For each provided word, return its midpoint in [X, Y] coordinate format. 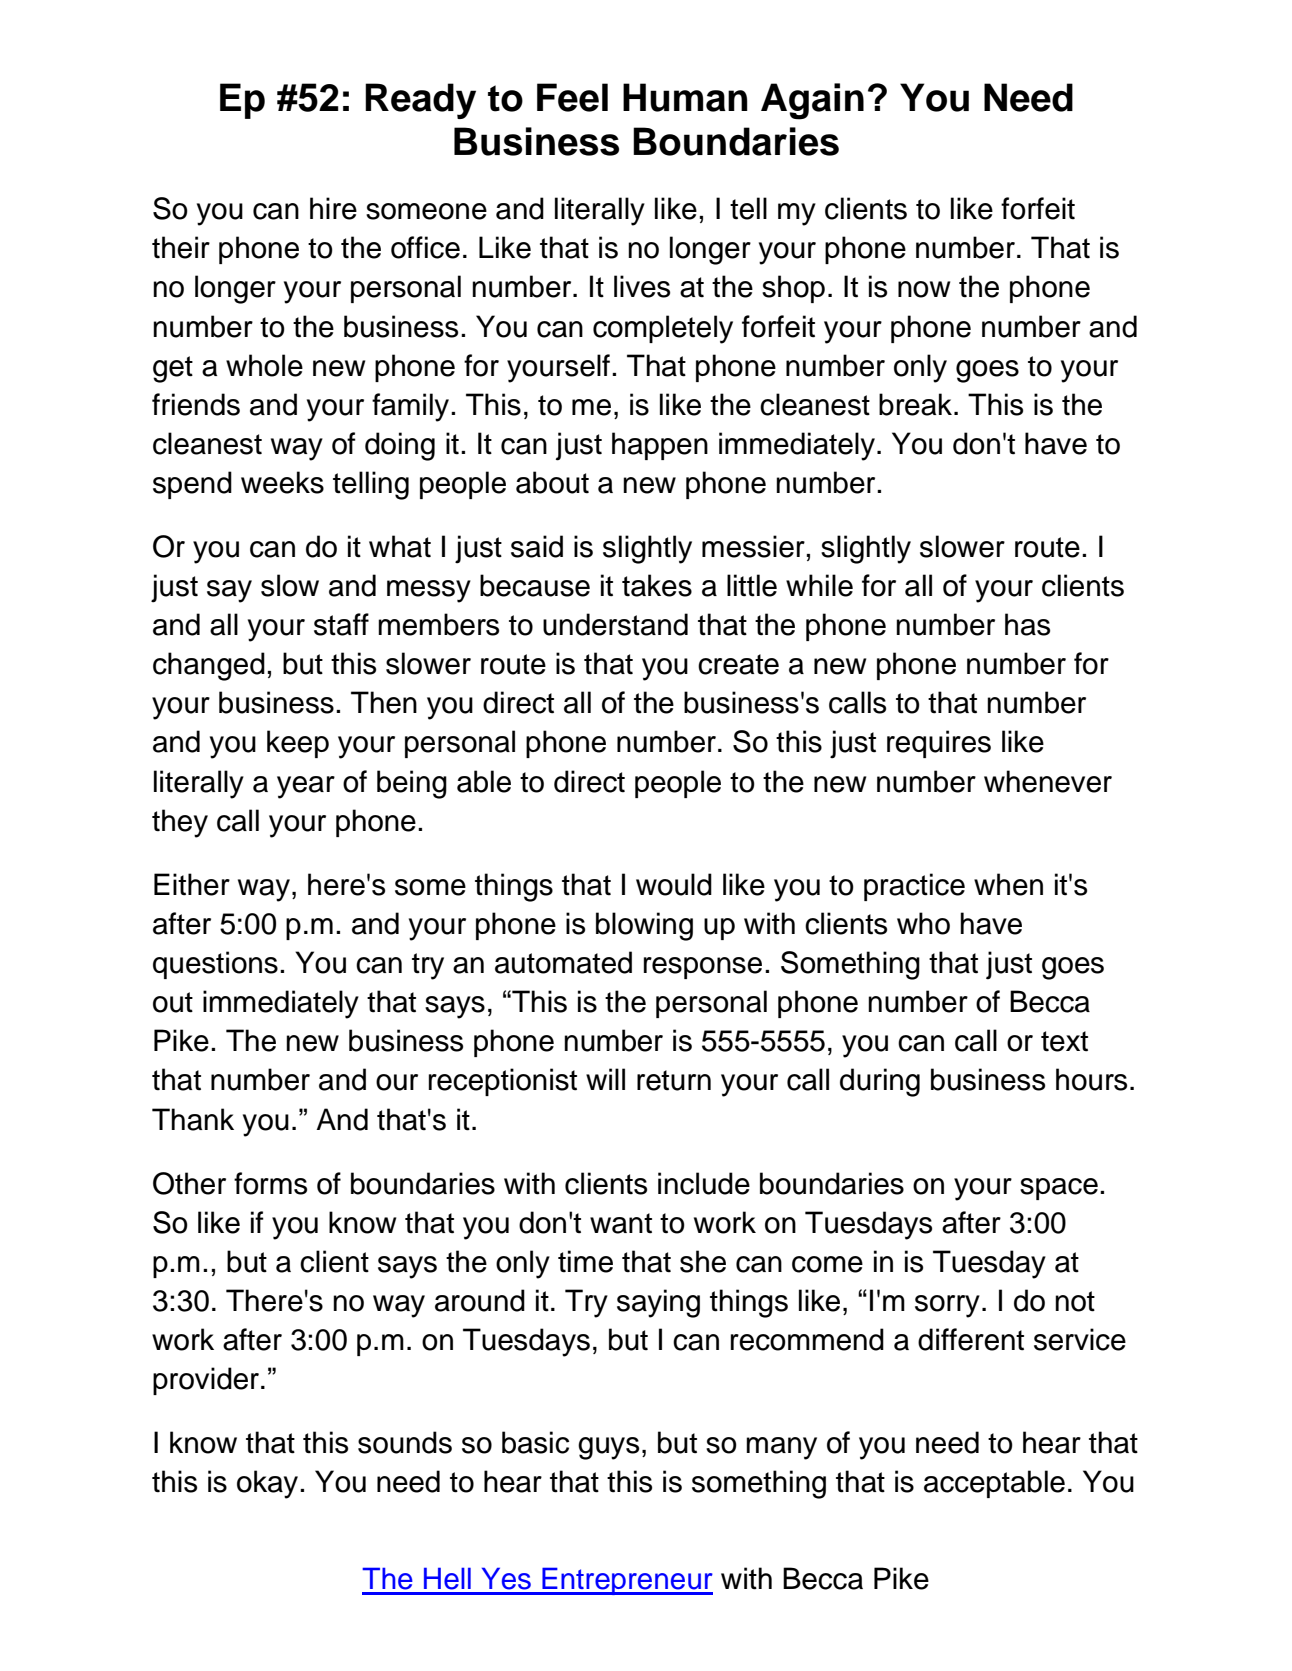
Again [812, 101]
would [674, 884]
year [306, 787]
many [781, 1448]
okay [267, 1484]
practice [914, 887]
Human [685, 97]
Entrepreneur [626, 1581]
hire [333, 208]
